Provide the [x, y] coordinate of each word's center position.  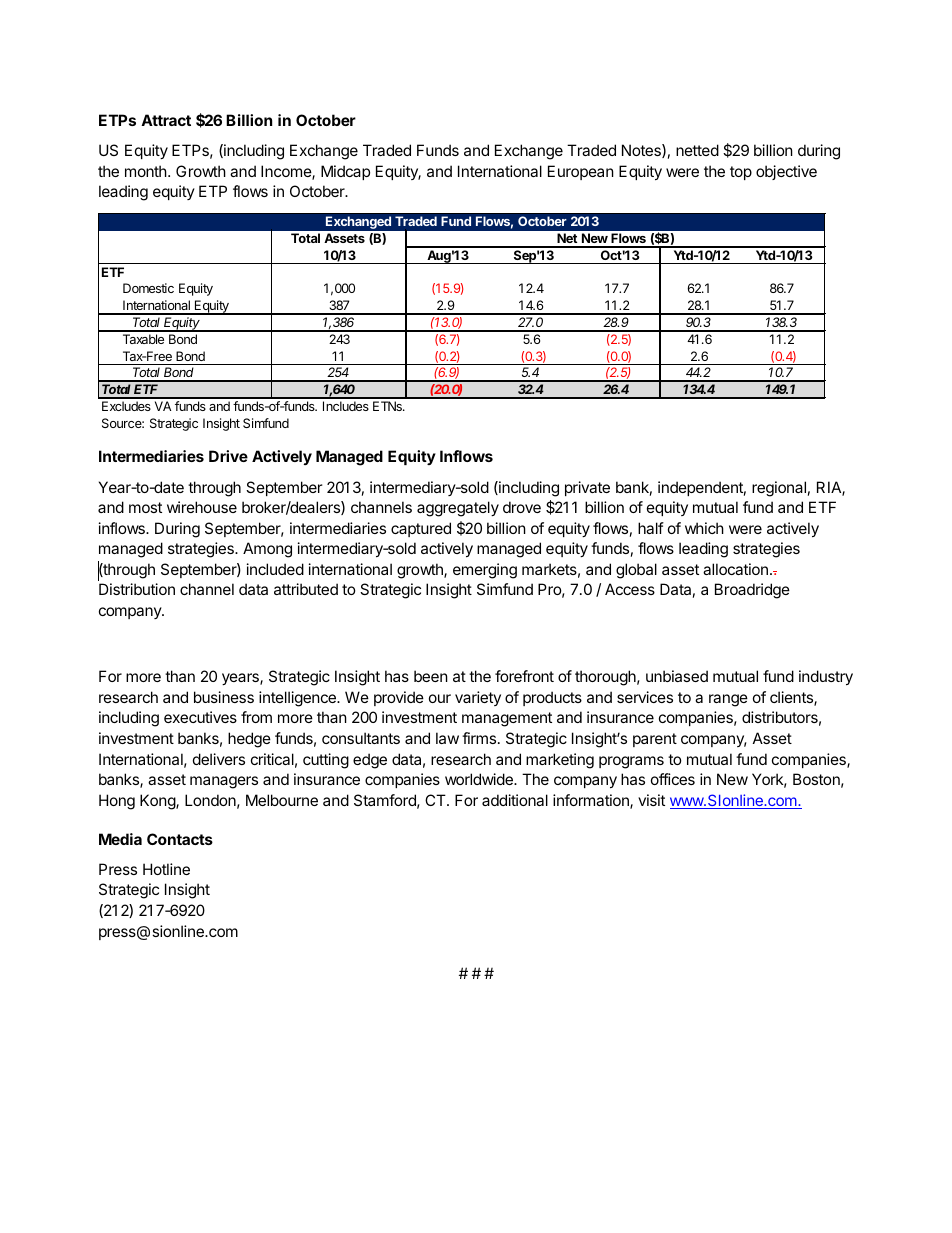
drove [522, 507]
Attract [166, 120]
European [581, 172]
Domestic [148, 288]
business [224, 697]
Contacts [180, 839]
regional [779, 489]
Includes [346, 406]
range [728, 700]
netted [697, 150]
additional [515, 800]
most [145, 507]
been [431, 676]
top [741, 173]
